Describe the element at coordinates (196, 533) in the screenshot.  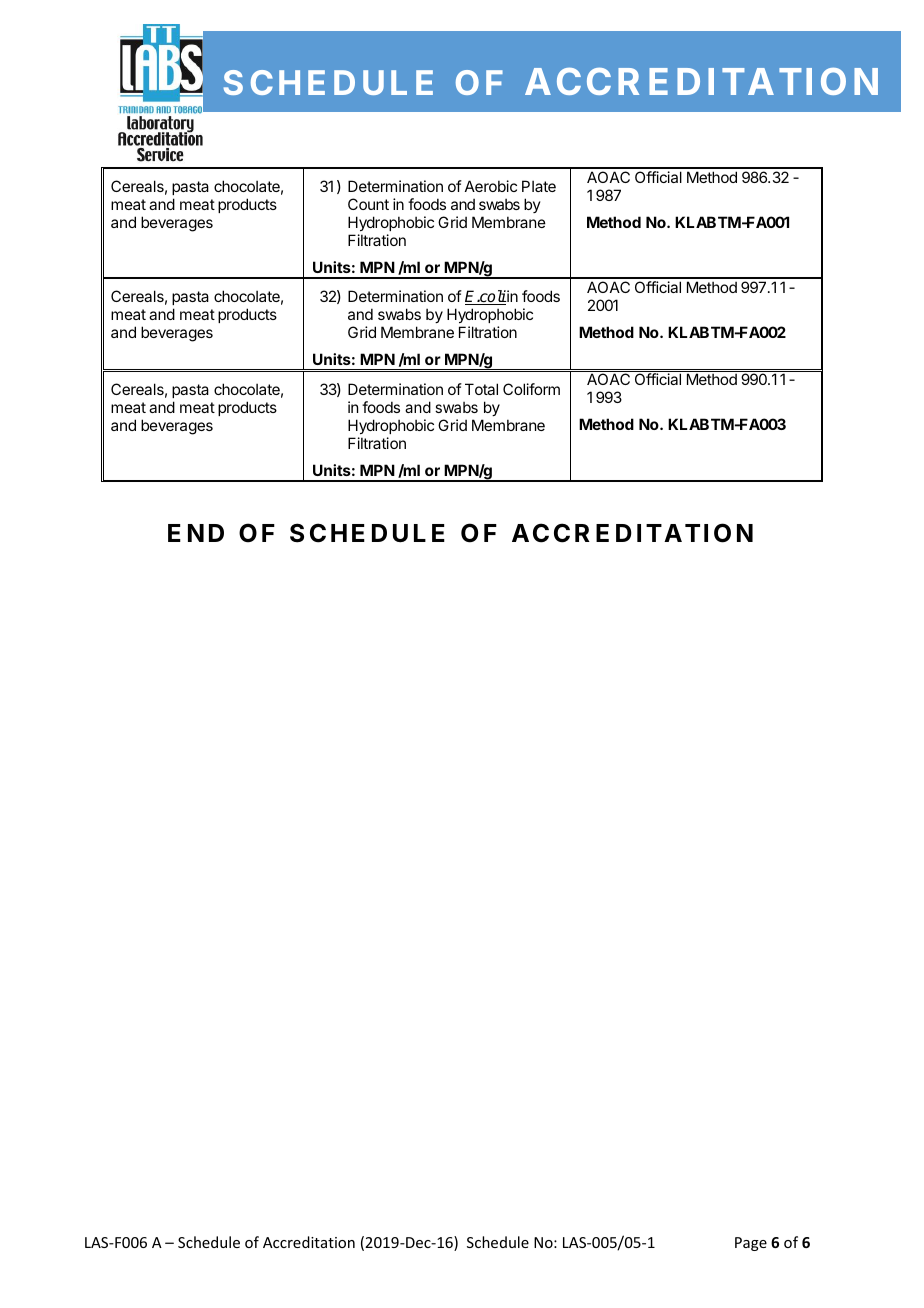
I see `END` at that location.
